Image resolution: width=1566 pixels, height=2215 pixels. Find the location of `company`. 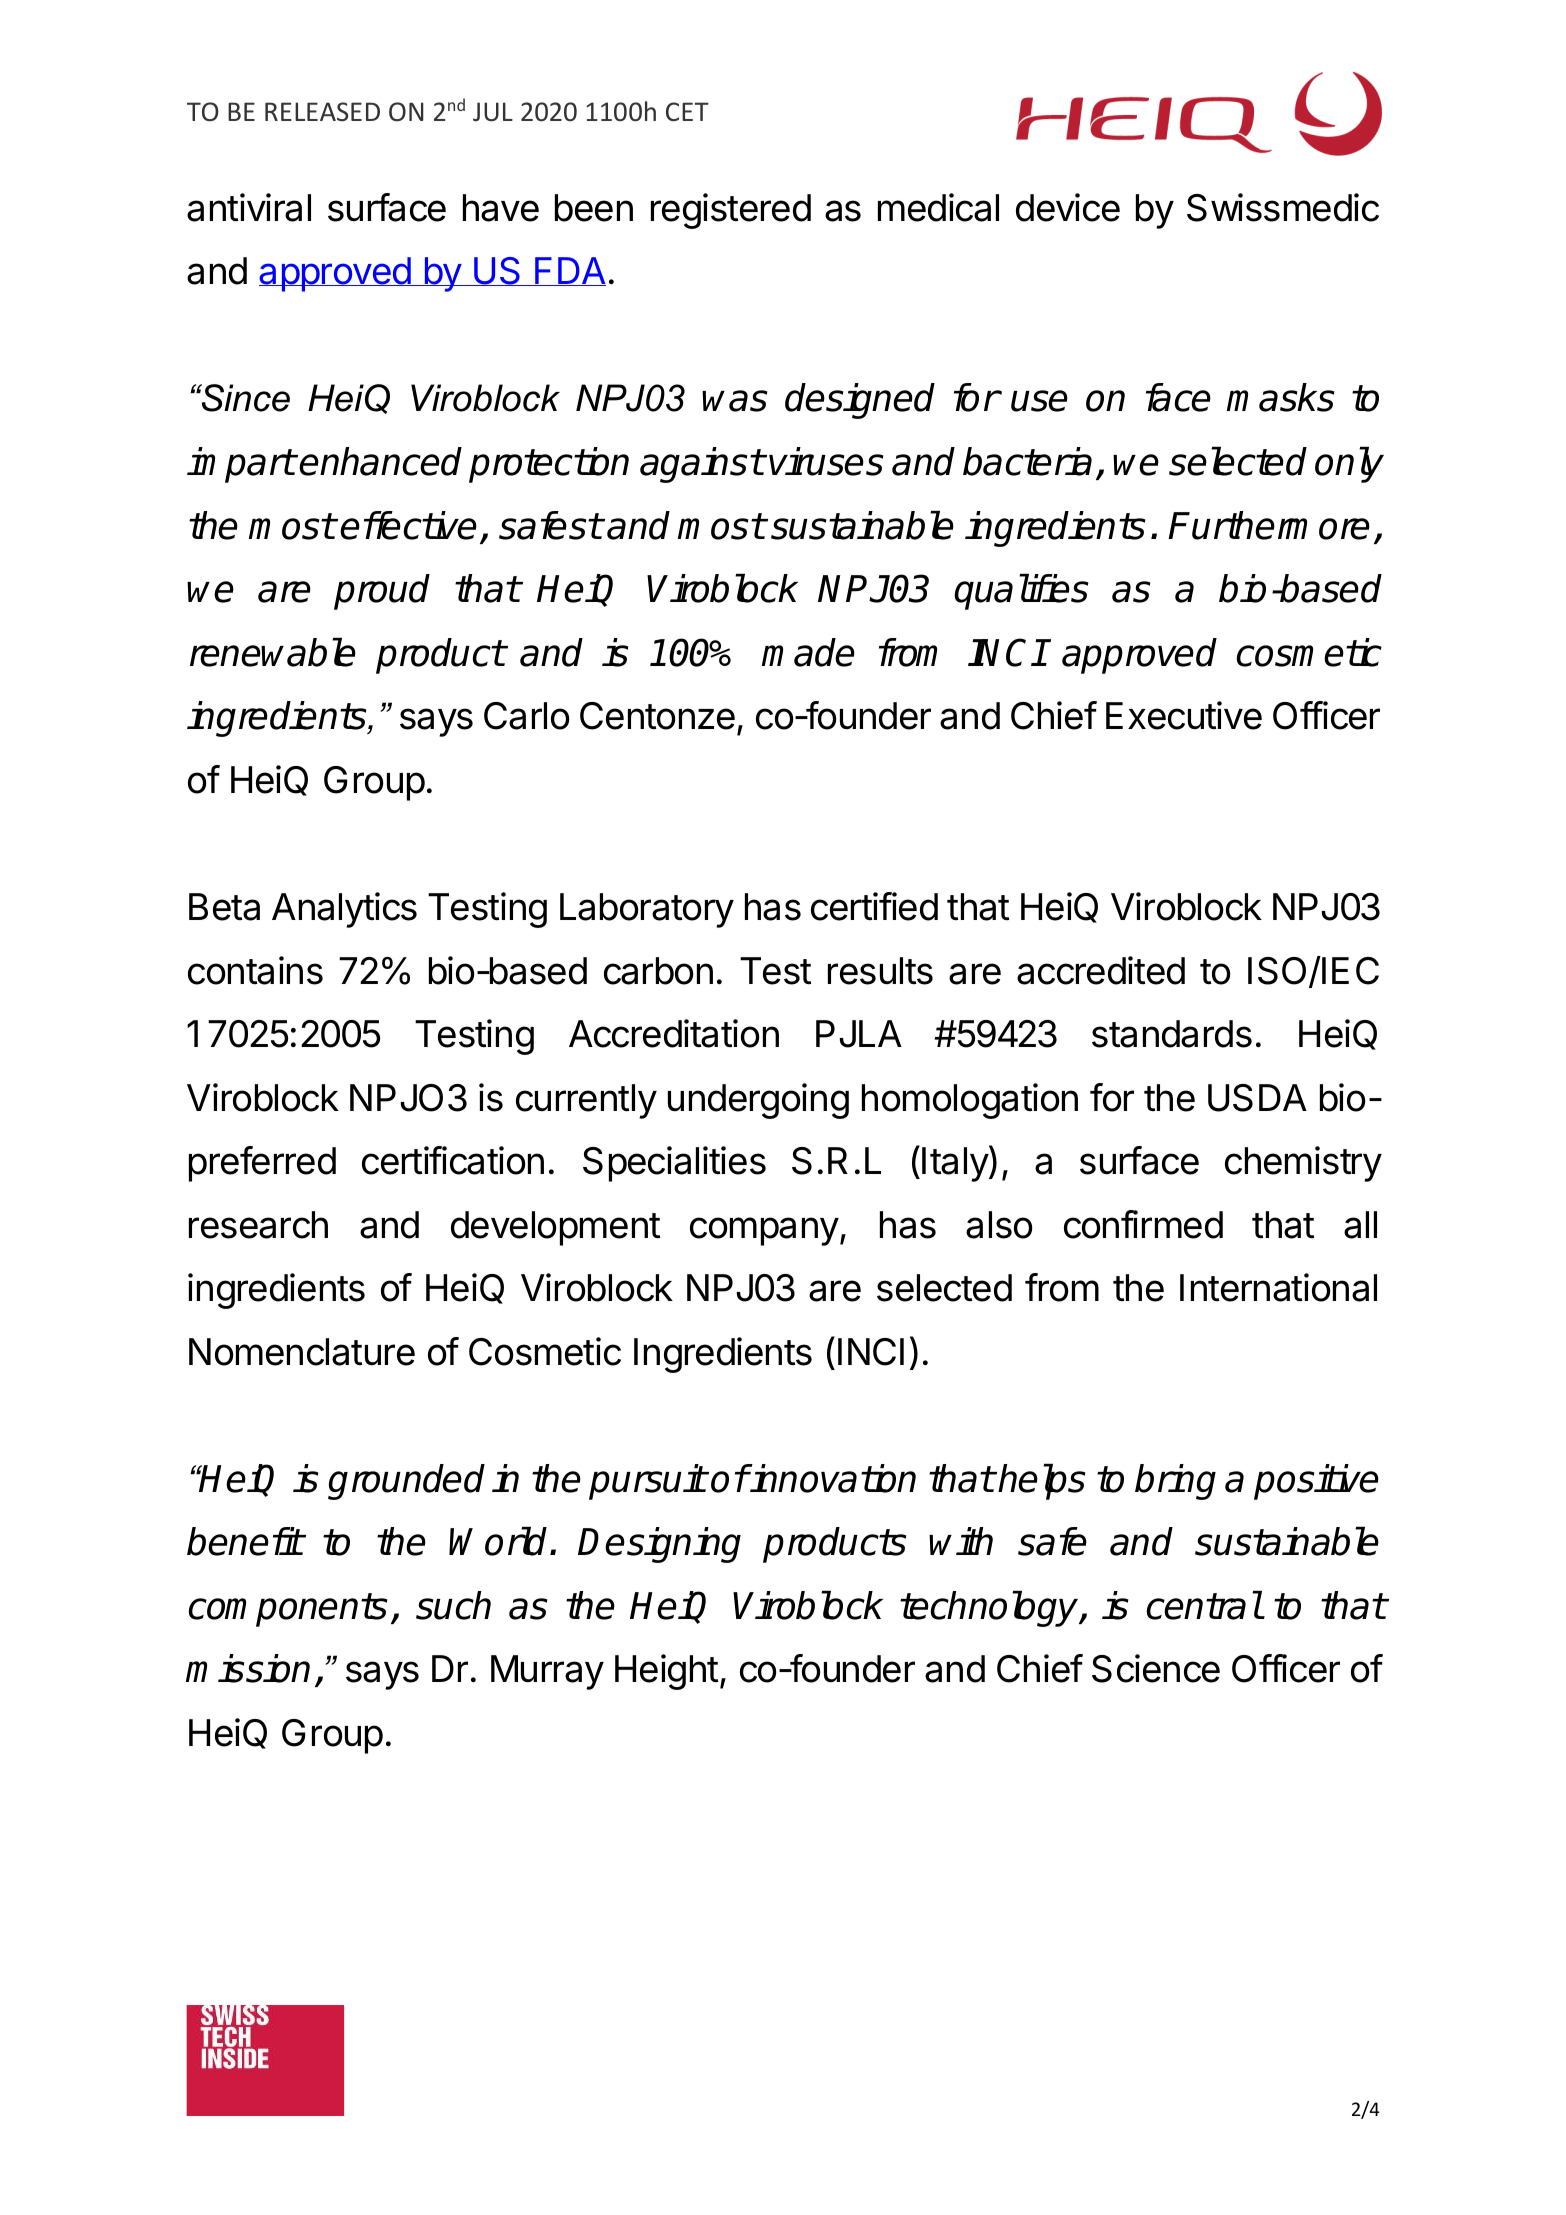

company is located at coordinates (764, 1231).
